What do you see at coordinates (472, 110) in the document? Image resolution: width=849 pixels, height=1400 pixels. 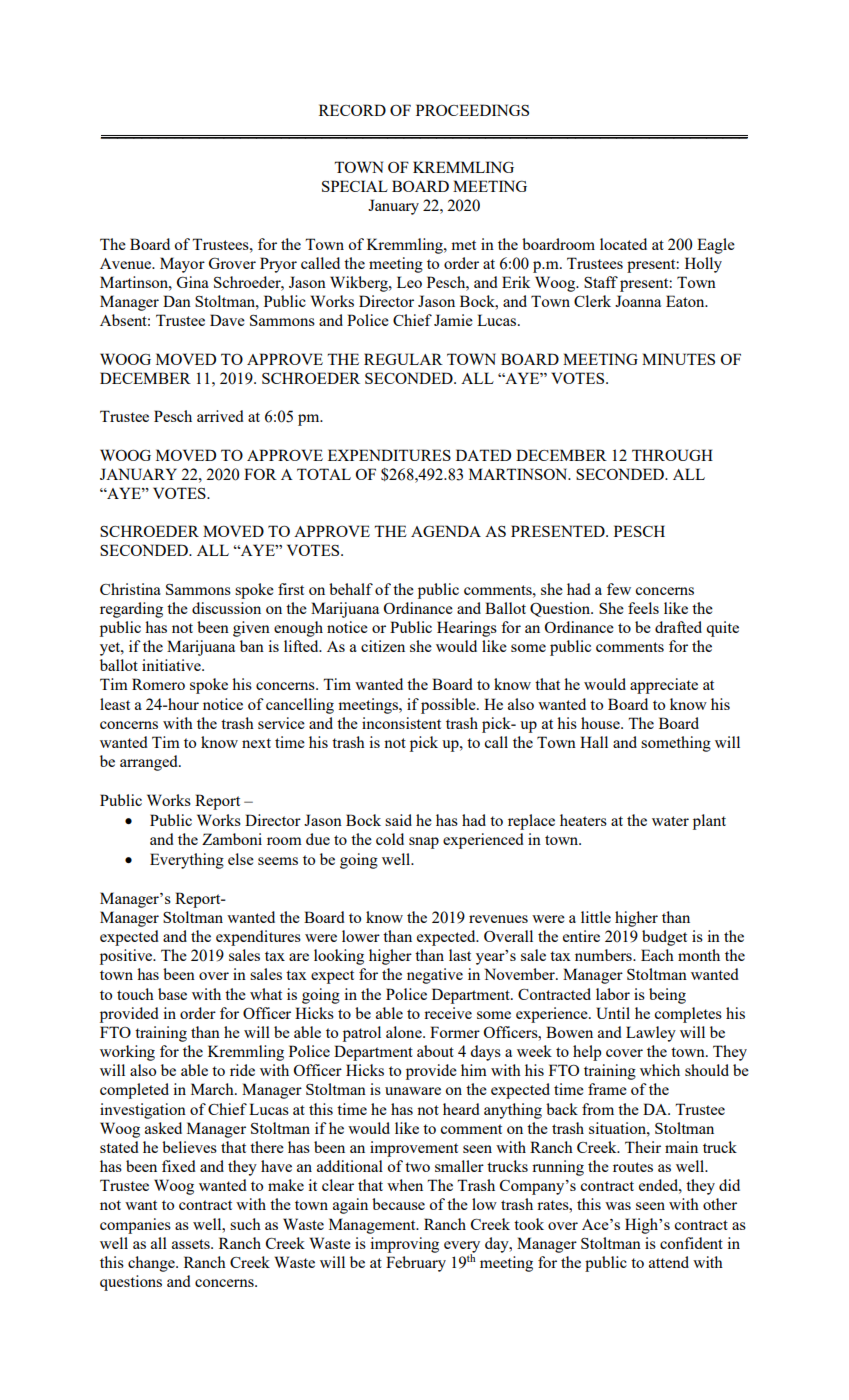 I see `PROCEEDINGS` at bounding box center [472, 110].
